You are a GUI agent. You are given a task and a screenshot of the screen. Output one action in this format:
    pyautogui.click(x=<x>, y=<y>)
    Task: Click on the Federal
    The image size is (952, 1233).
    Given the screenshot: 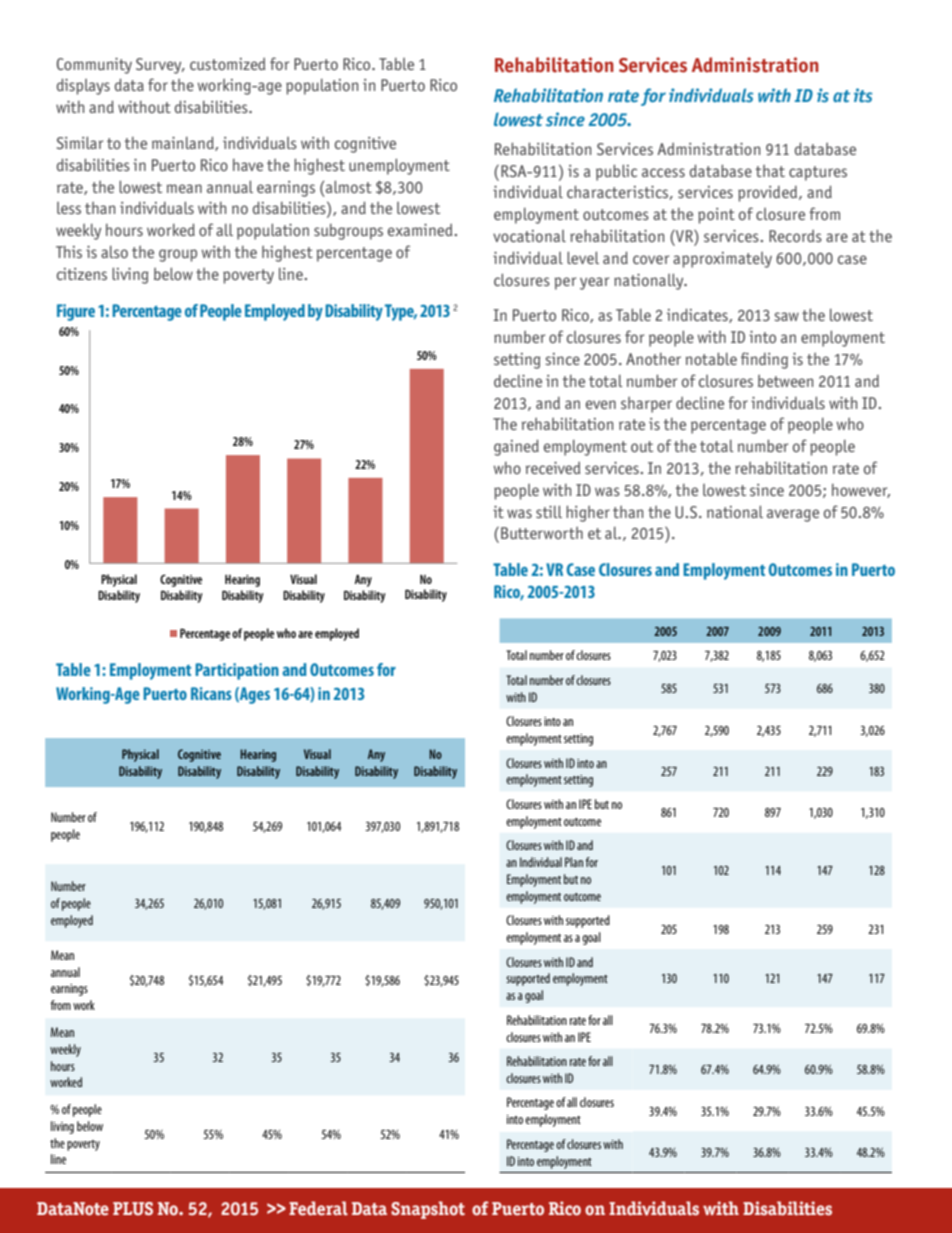 What is the action you would take?
    pyautogui.click(x=318, y=1208)
